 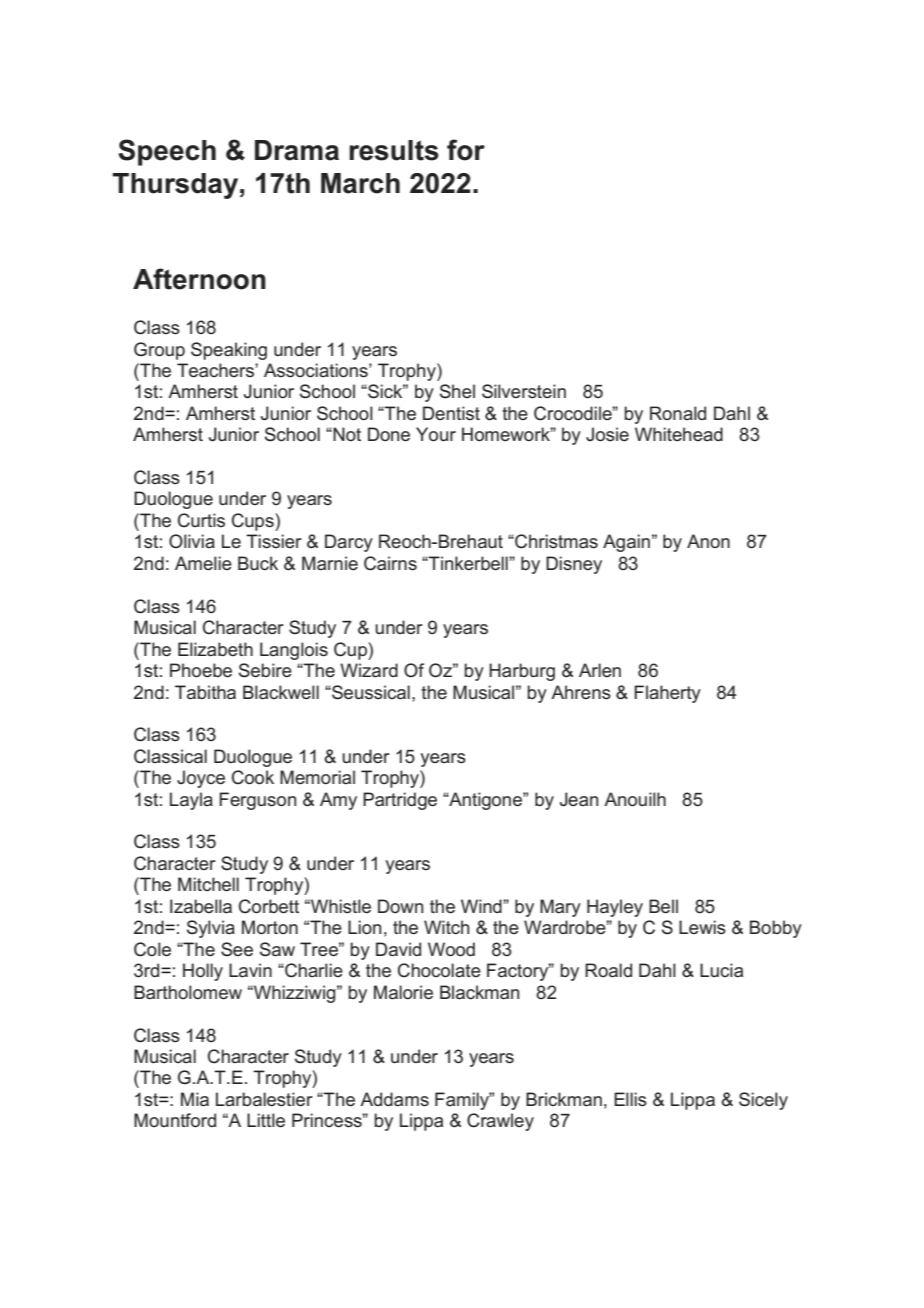 What do you see at coordinates (678, 413) in the image?
I see `Ronald` at bounding box center [678, 413].
